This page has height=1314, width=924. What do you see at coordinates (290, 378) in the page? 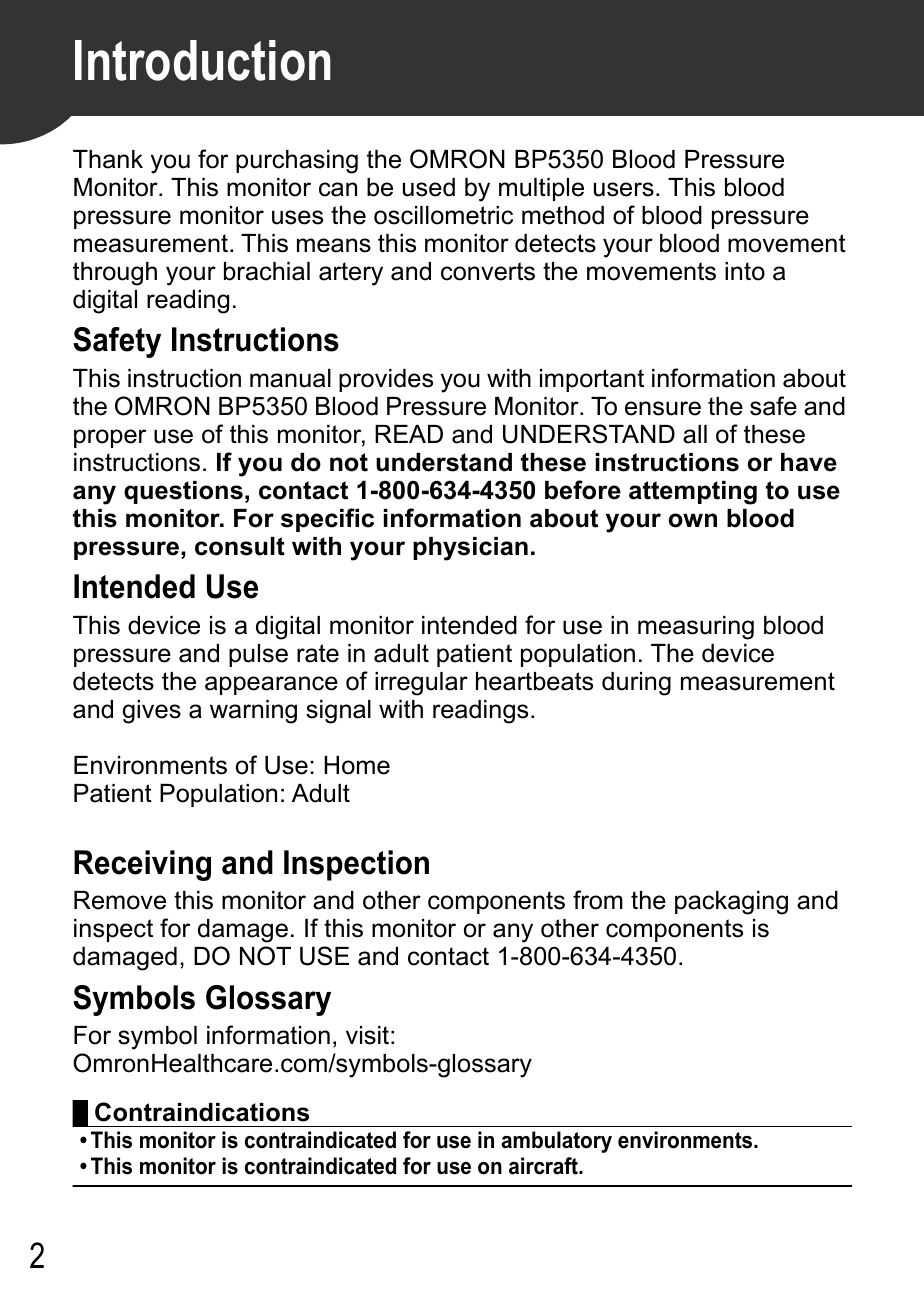
I see `manual` at bounding box center [290, 378].
